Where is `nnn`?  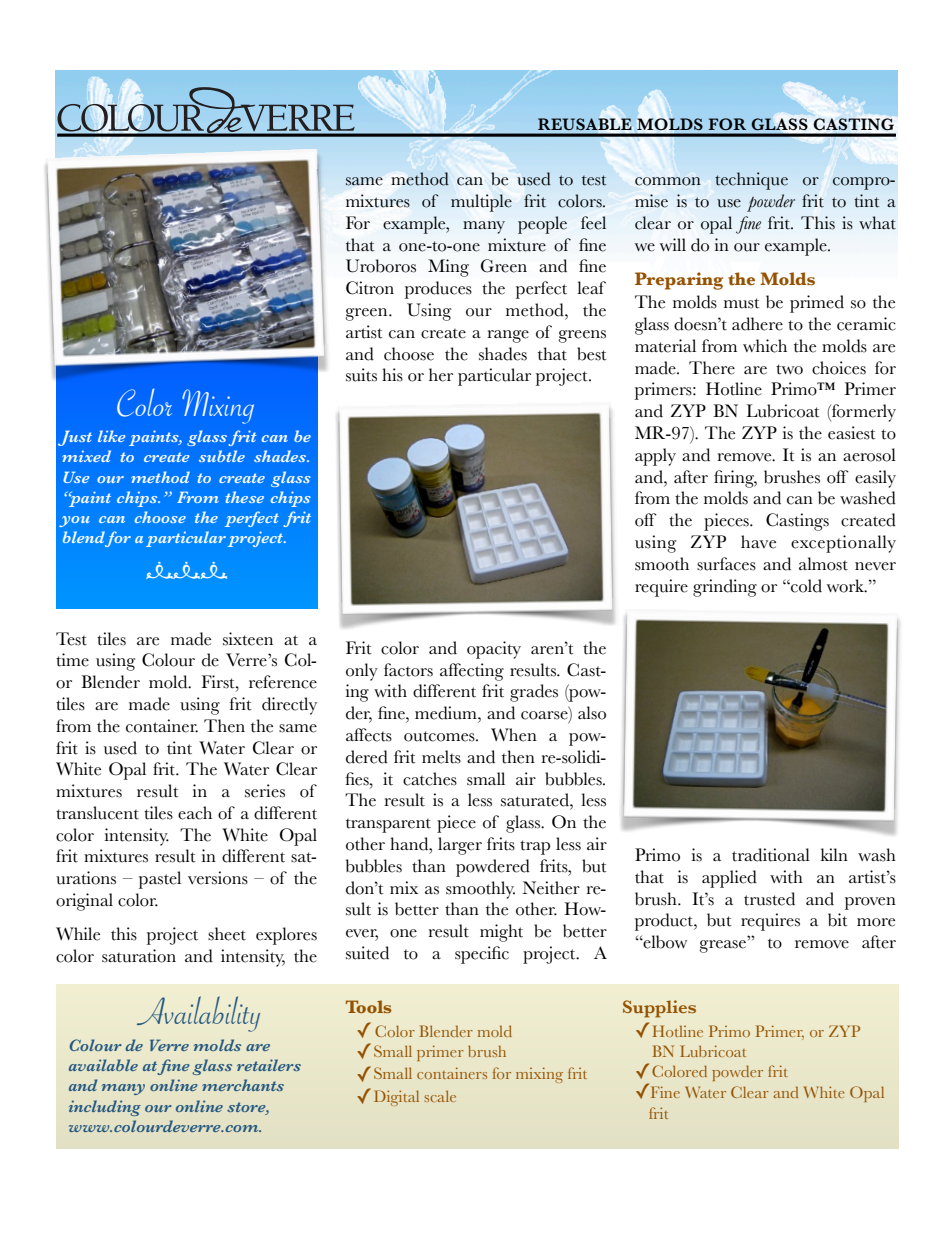 nnn is located at coordinates (186, 570).
